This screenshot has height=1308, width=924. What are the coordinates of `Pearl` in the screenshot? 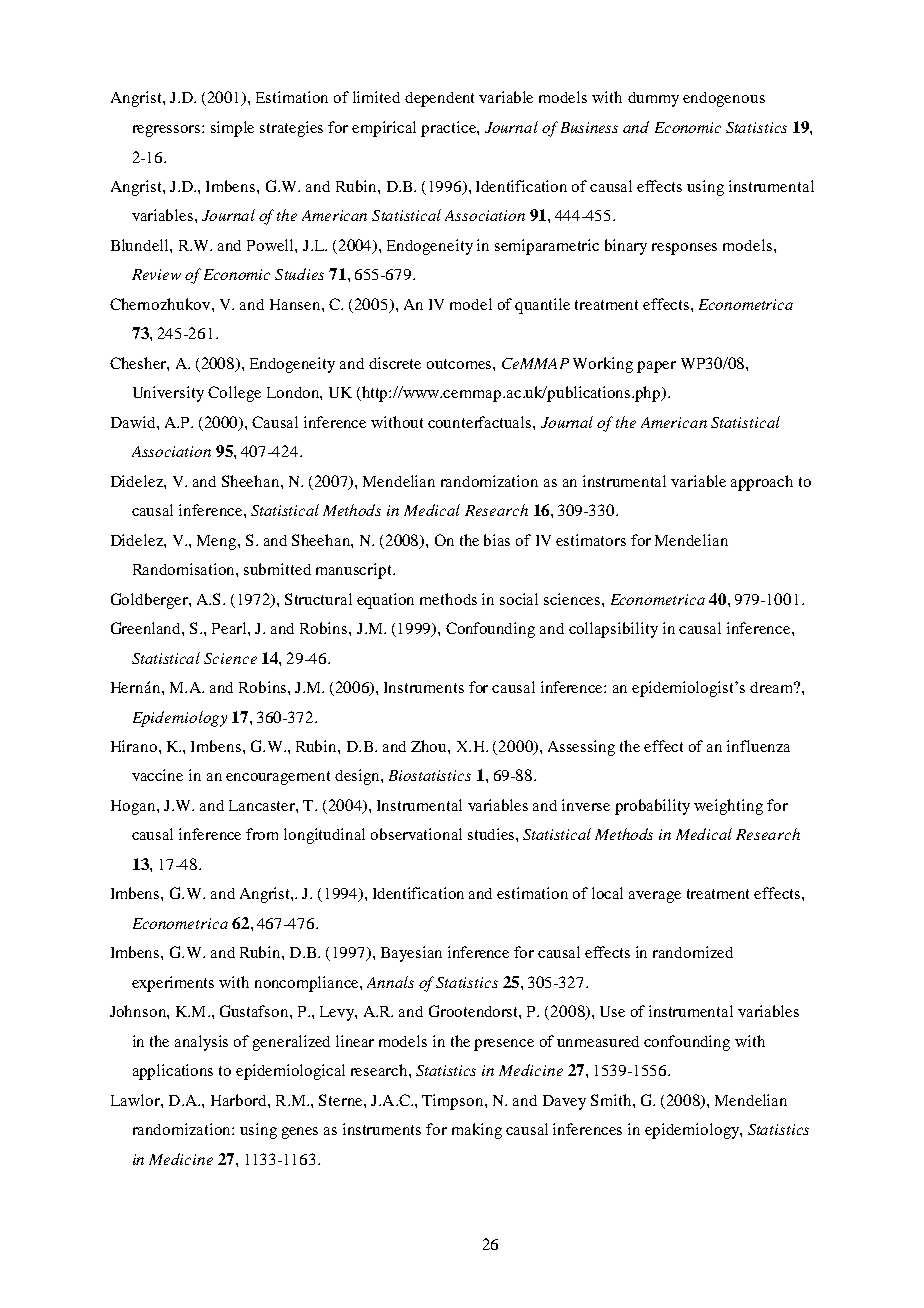 It's located at (230, 628).
